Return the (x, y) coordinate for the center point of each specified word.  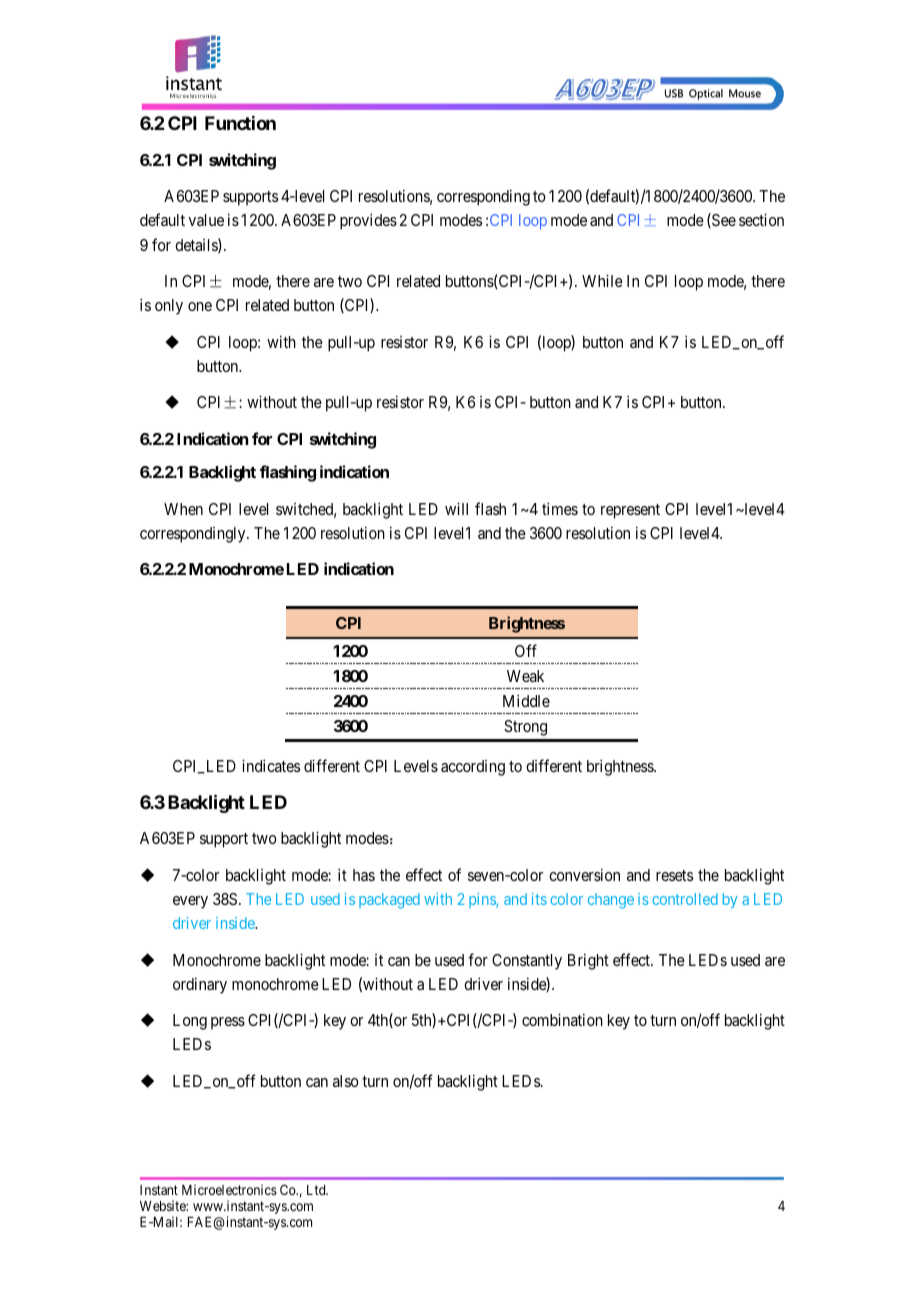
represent (630, 511)
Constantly (527, 962)
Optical (706, 94)
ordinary (200, 985)
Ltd (317, 1190)
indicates (271, 765)
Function (240, 123)
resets (674, 875)
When (183, 509)
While (602, 280)
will (456, 508)
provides (368, 221)
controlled (685, 899)
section (761, 219)
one (200, 306)
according (473, 768)
